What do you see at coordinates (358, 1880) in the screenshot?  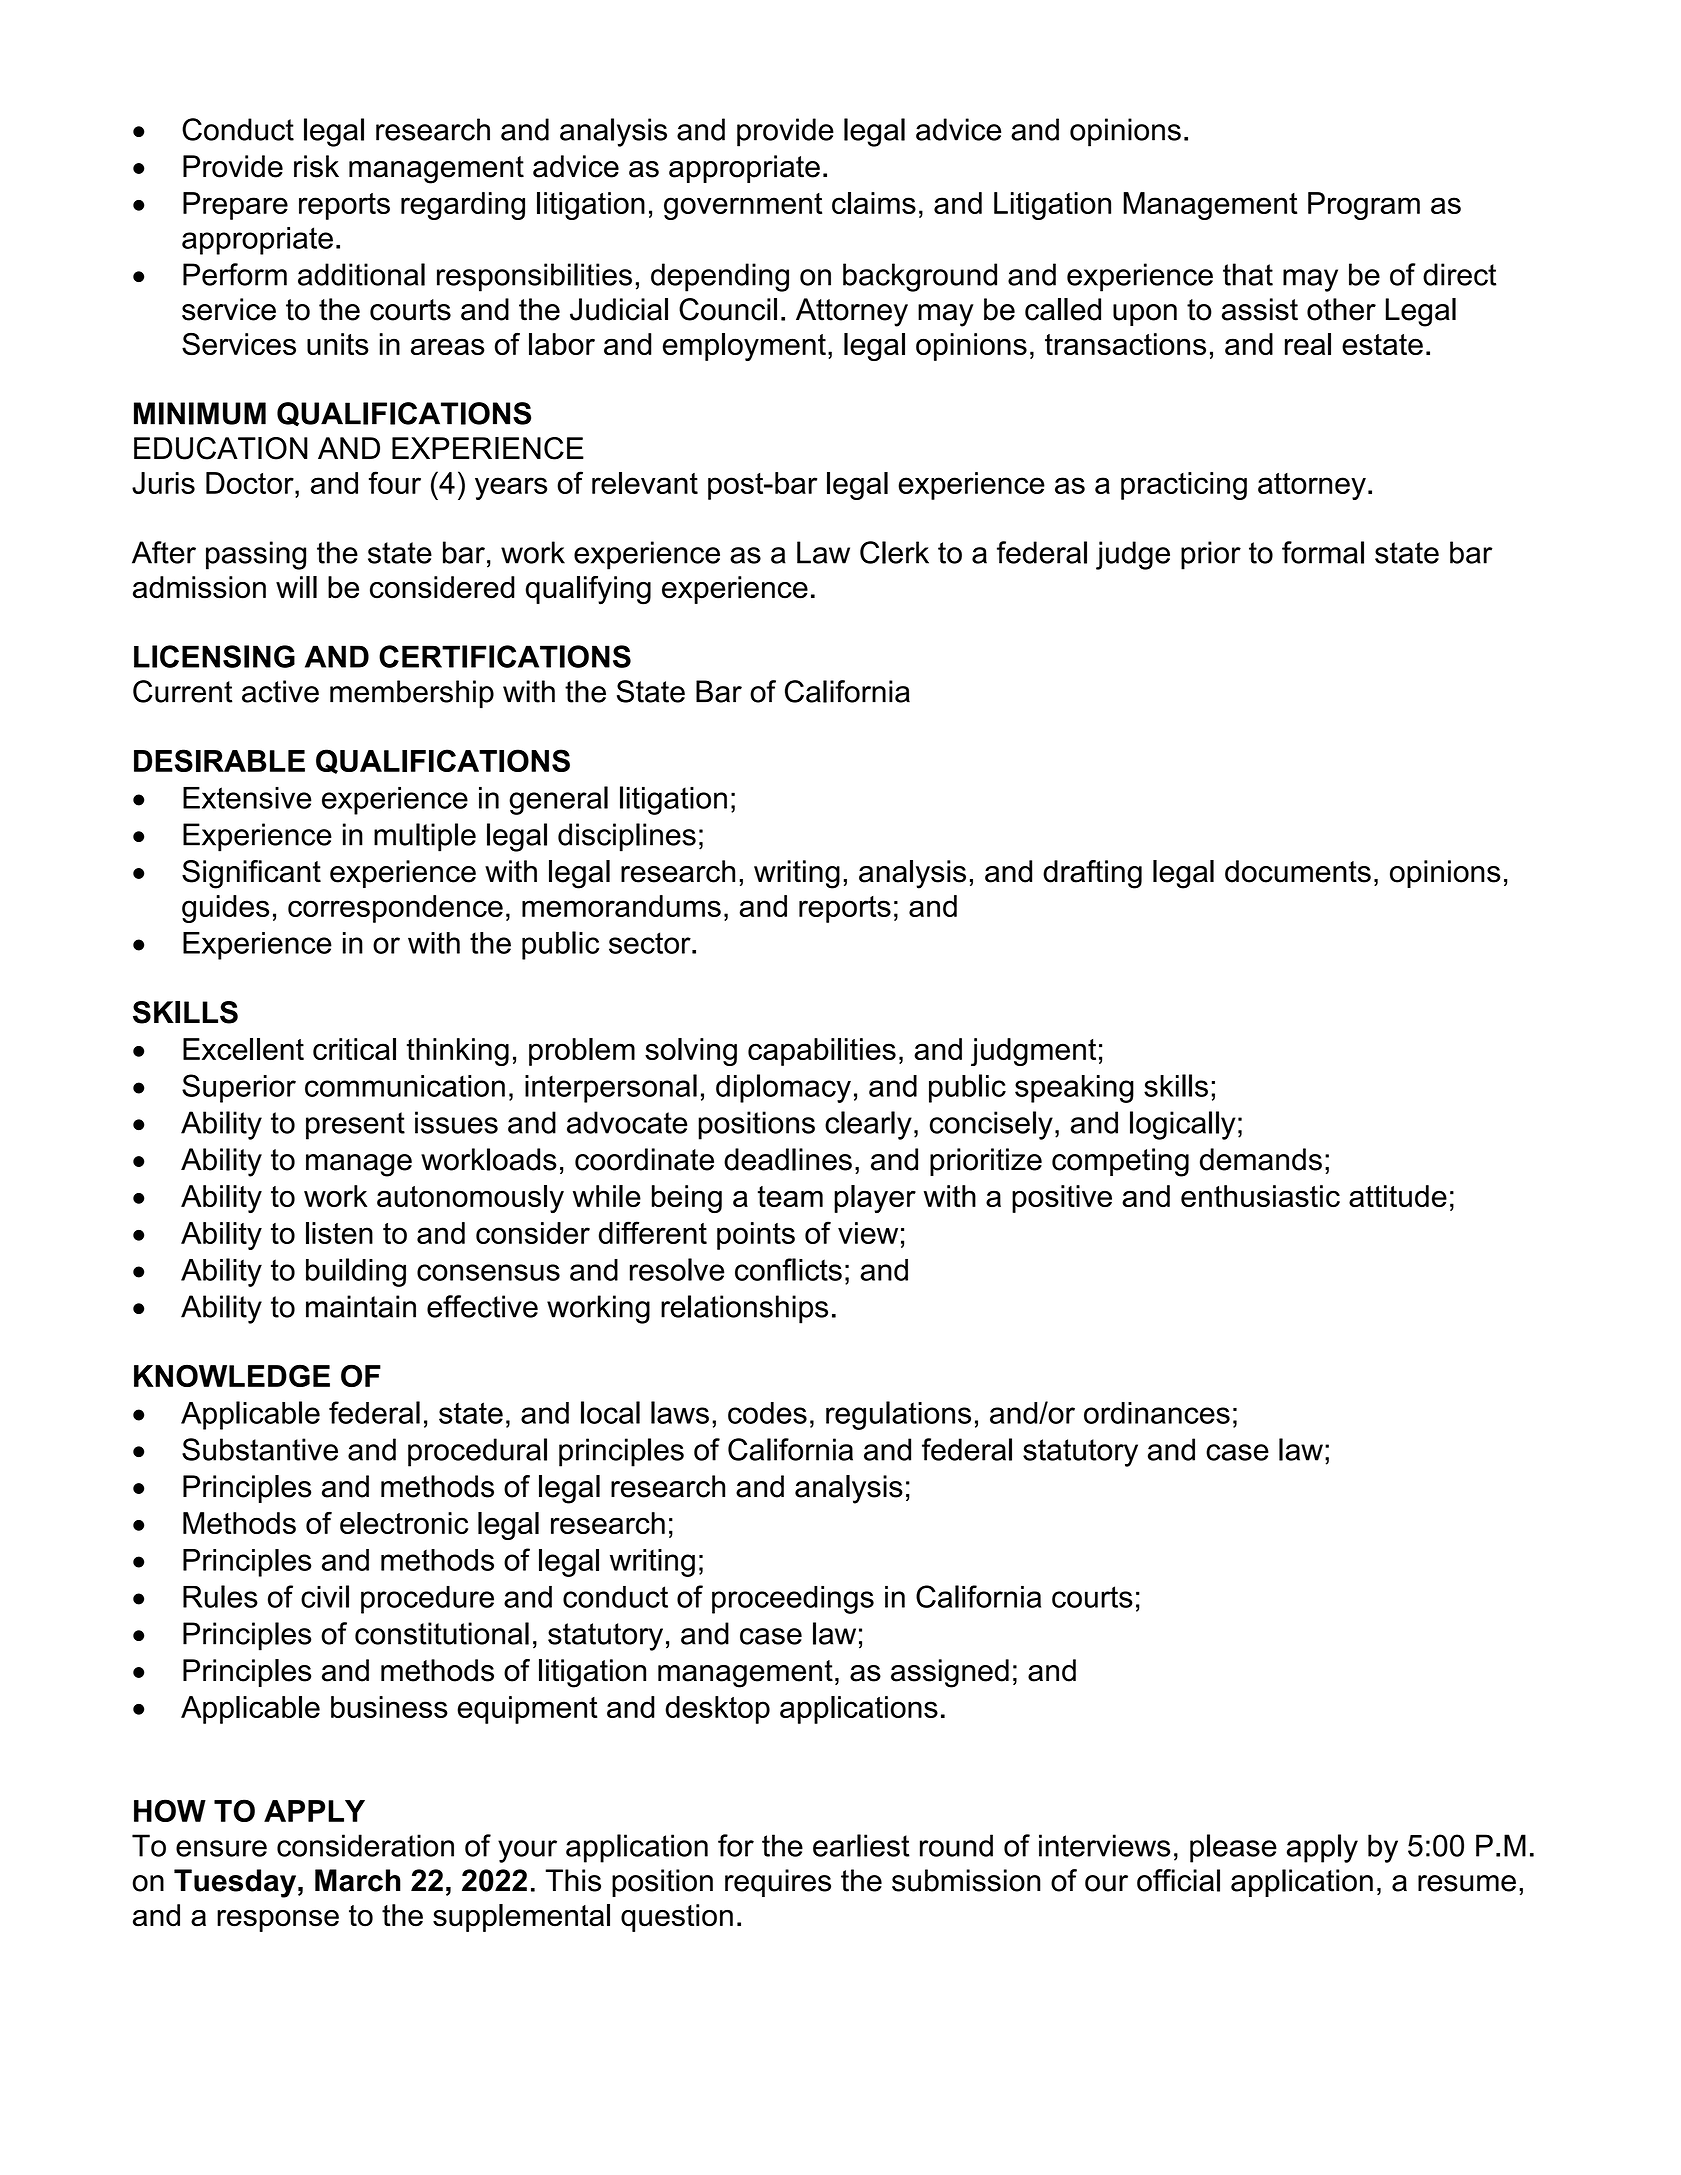 I see `March` at bounding box center [358, 1880].
